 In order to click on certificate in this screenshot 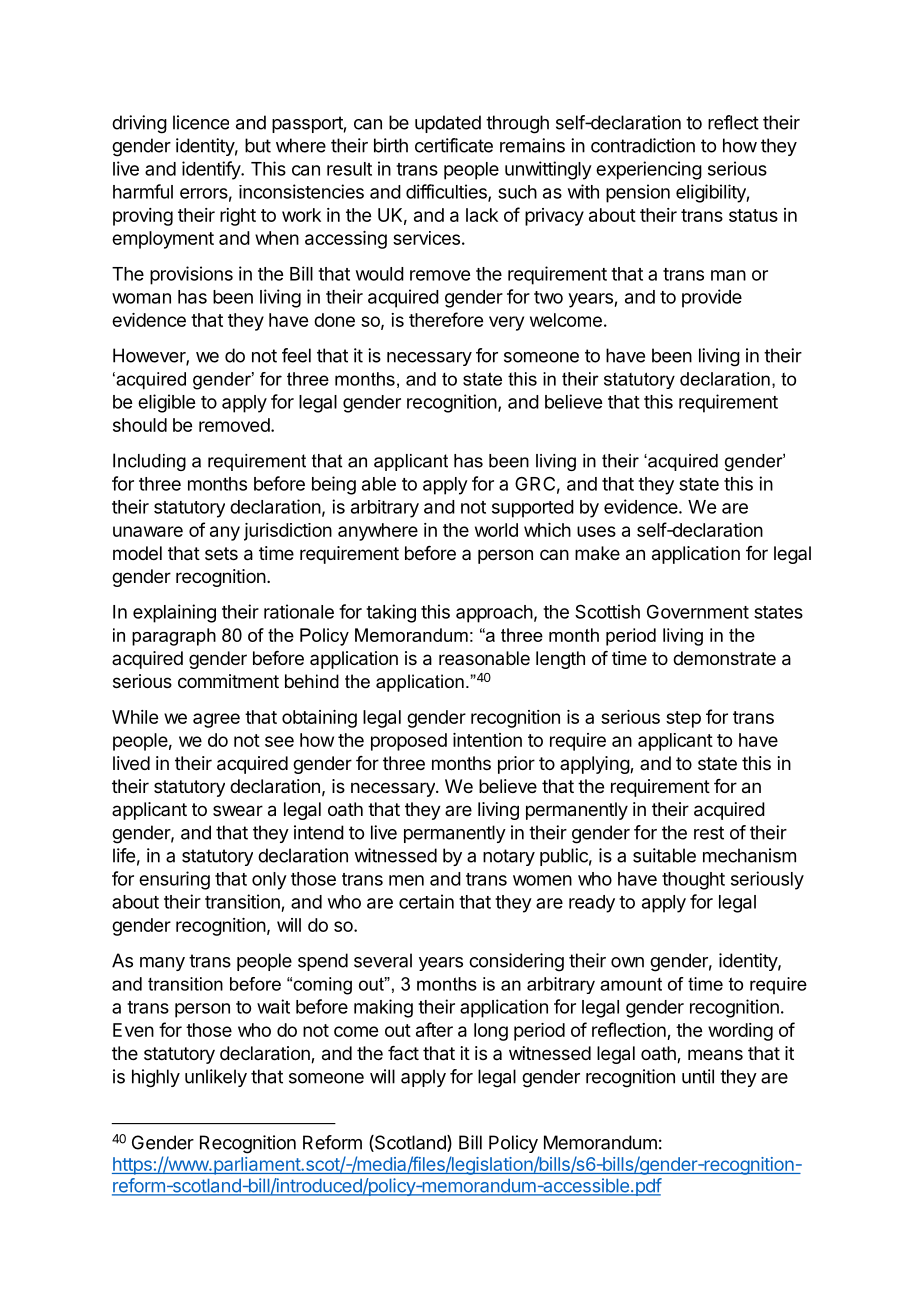, I will do `click(454, 145)`.
